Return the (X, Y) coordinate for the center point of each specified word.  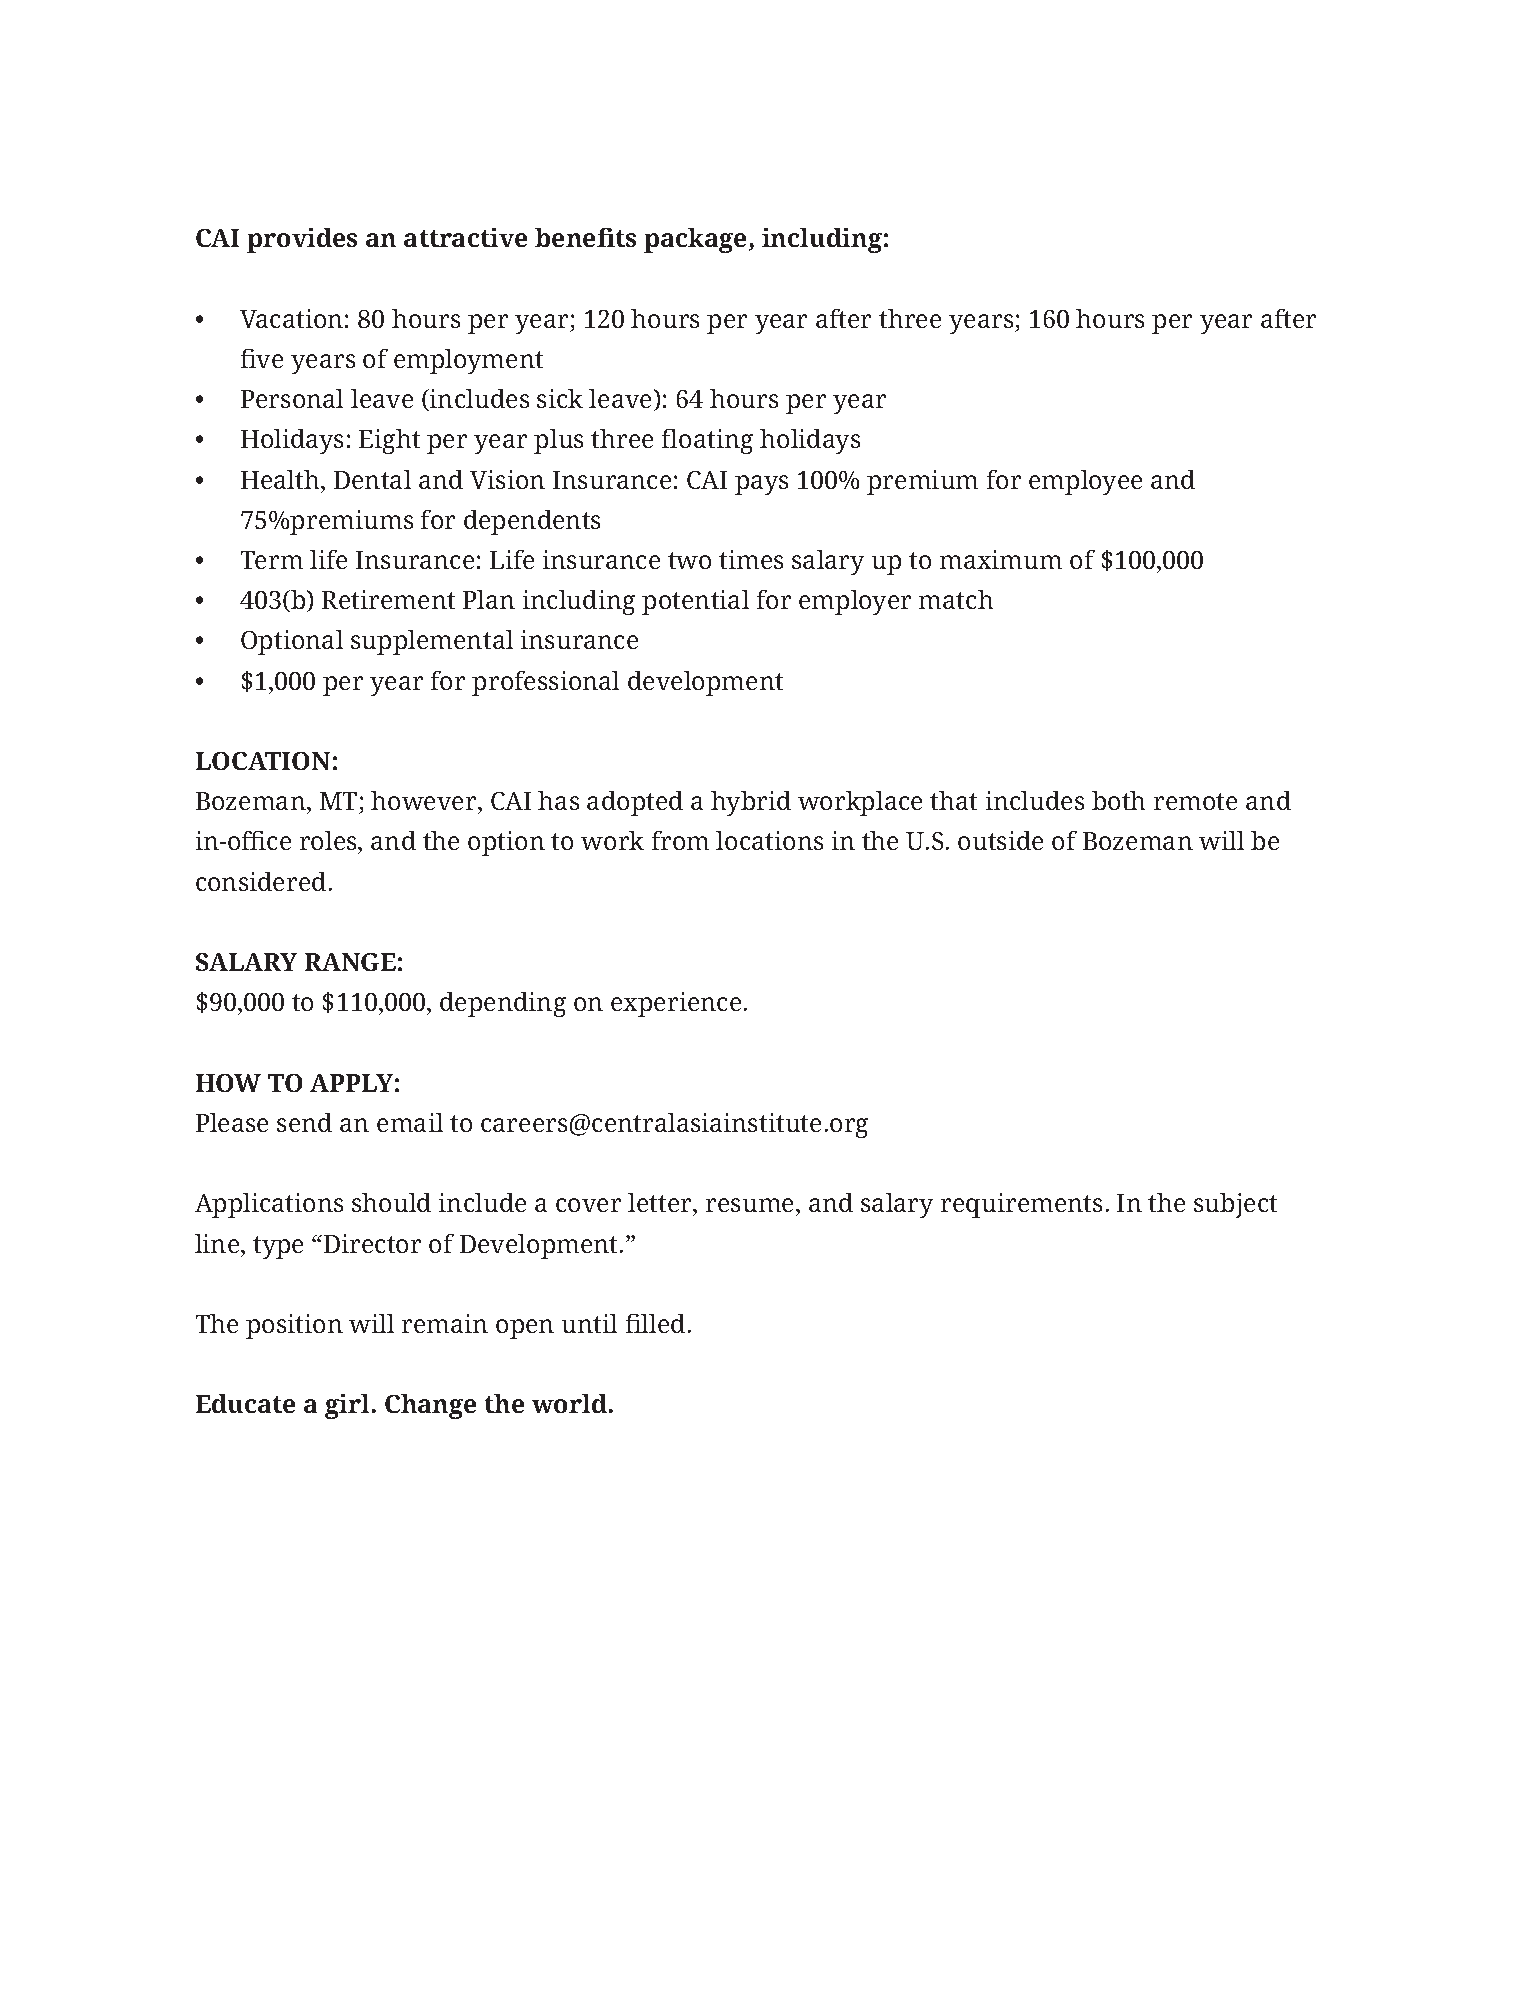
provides (302, 240)
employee (1085, 482)
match (956, 599)
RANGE (350, 962)
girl (347, 1406)
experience (676, 1004)
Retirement (388, 599)
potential (695, 602)
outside (1000, 840)
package (697, 240)
